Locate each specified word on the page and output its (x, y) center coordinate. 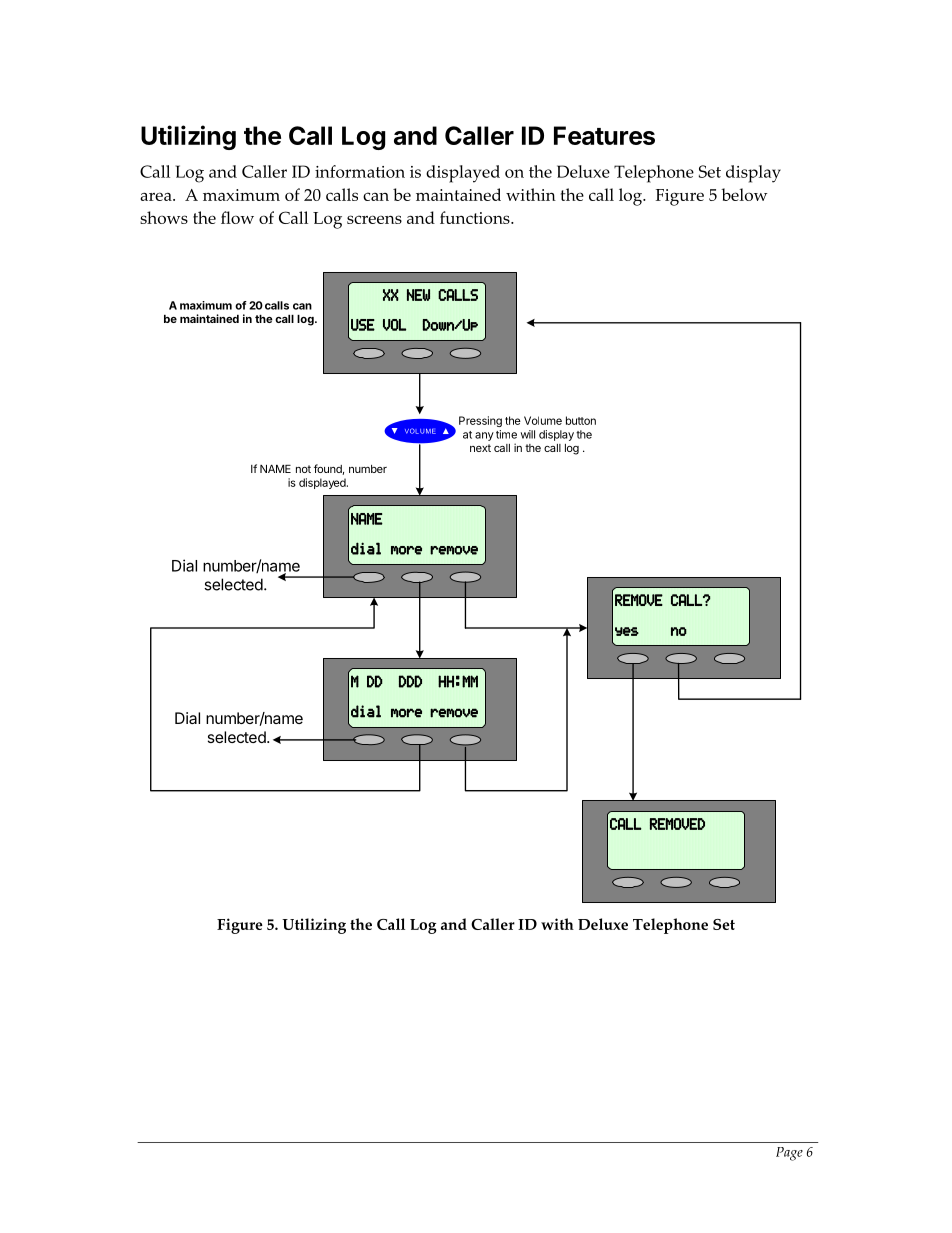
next (480, 448)
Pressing (480, 421)
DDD (410, 681)
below (744, 194)
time (506, 434)
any (484, 436)
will (528, 434)
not (303, 469)
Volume (543, 420)
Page (789, 1154)
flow (237, 217)
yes (627, 631)
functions (476, 217)
